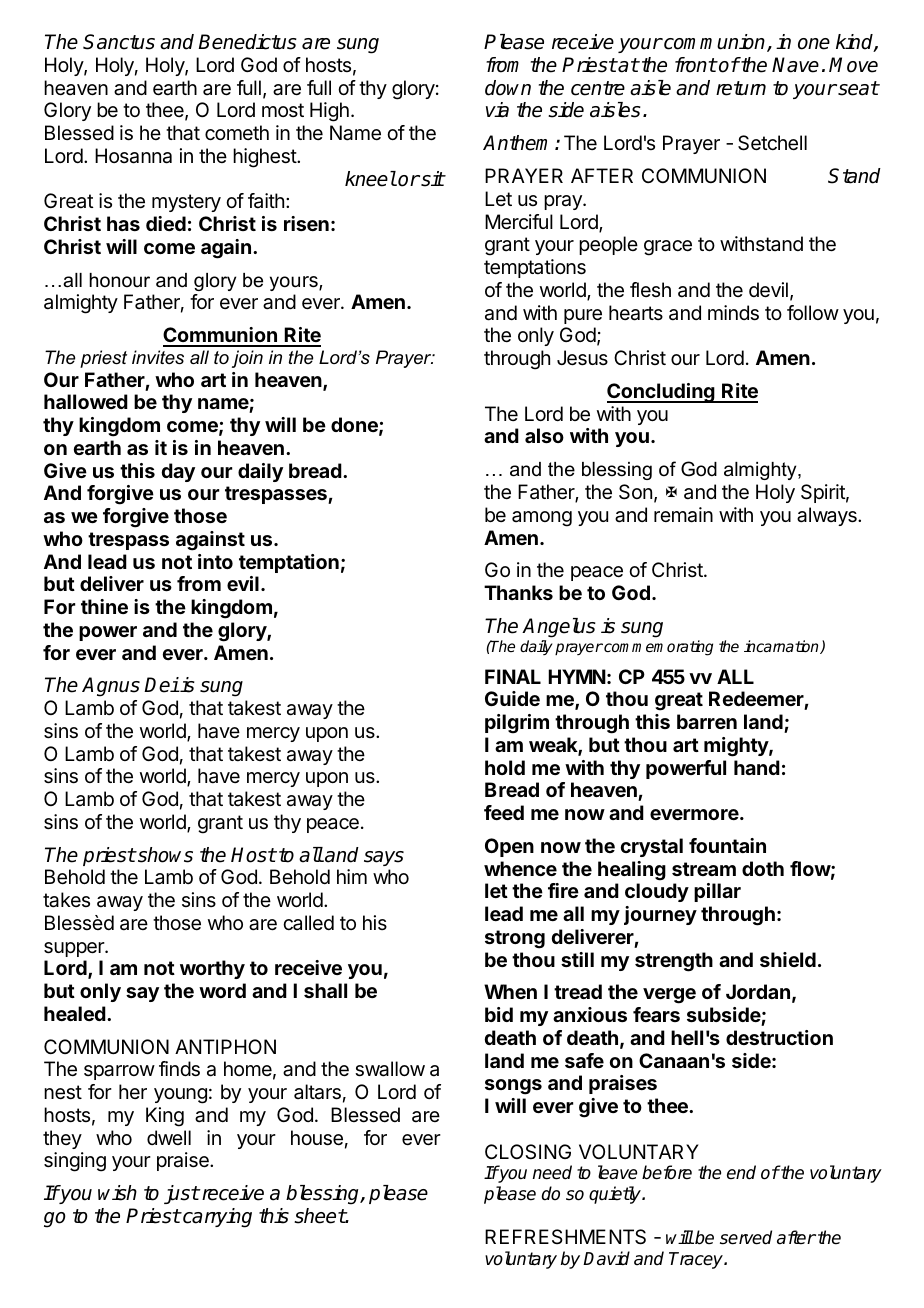 The height and width of the document is (1308, 924). I want to click on shows, so click(164, 855).
